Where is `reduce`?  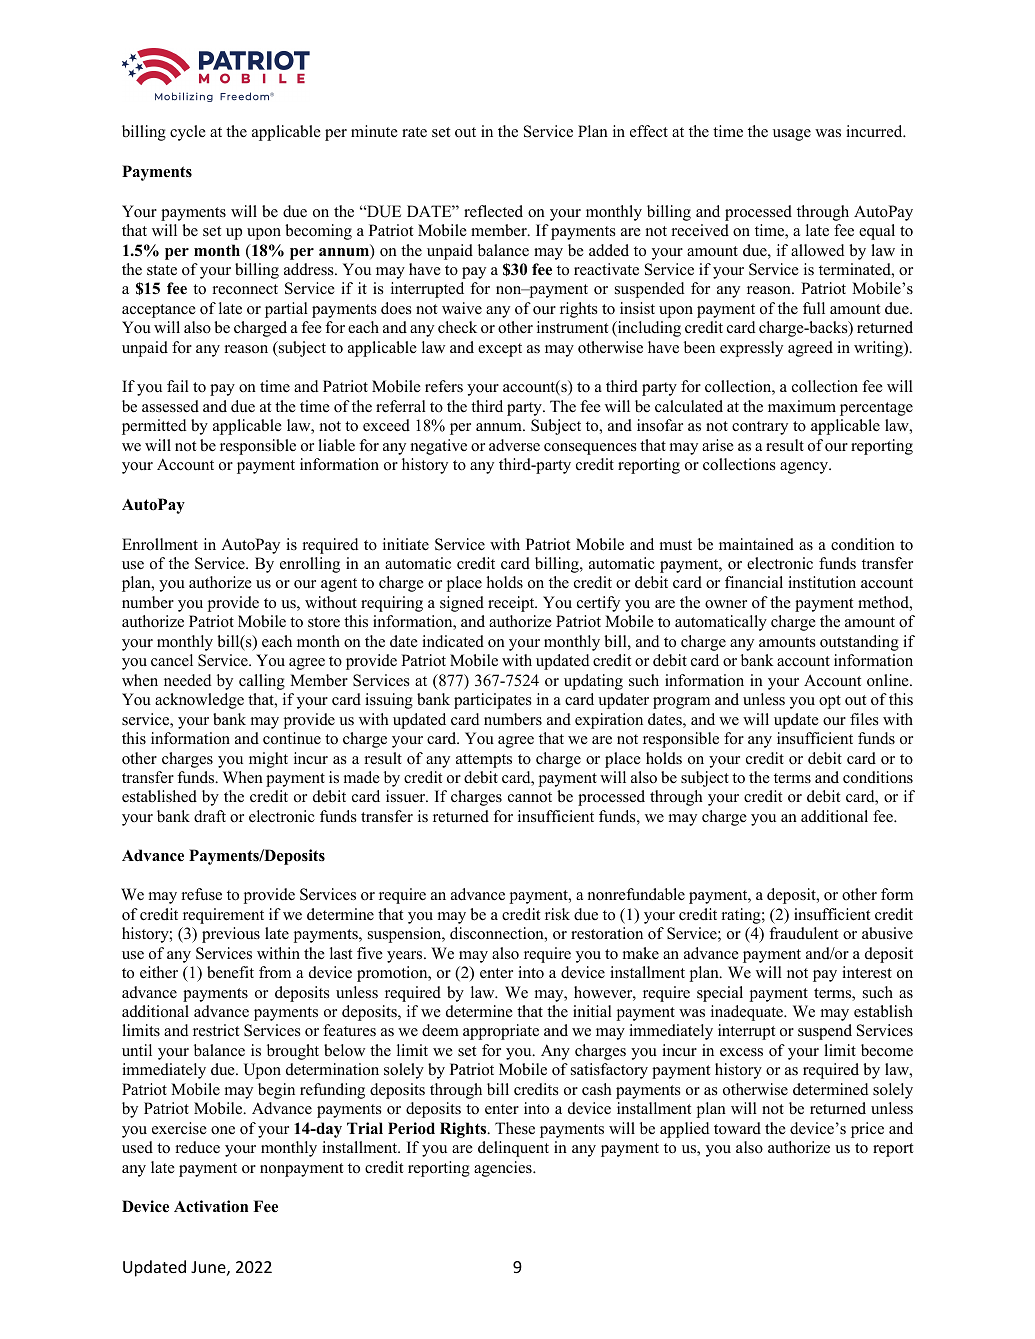
reduce is located at coordinates (197, 1147).
